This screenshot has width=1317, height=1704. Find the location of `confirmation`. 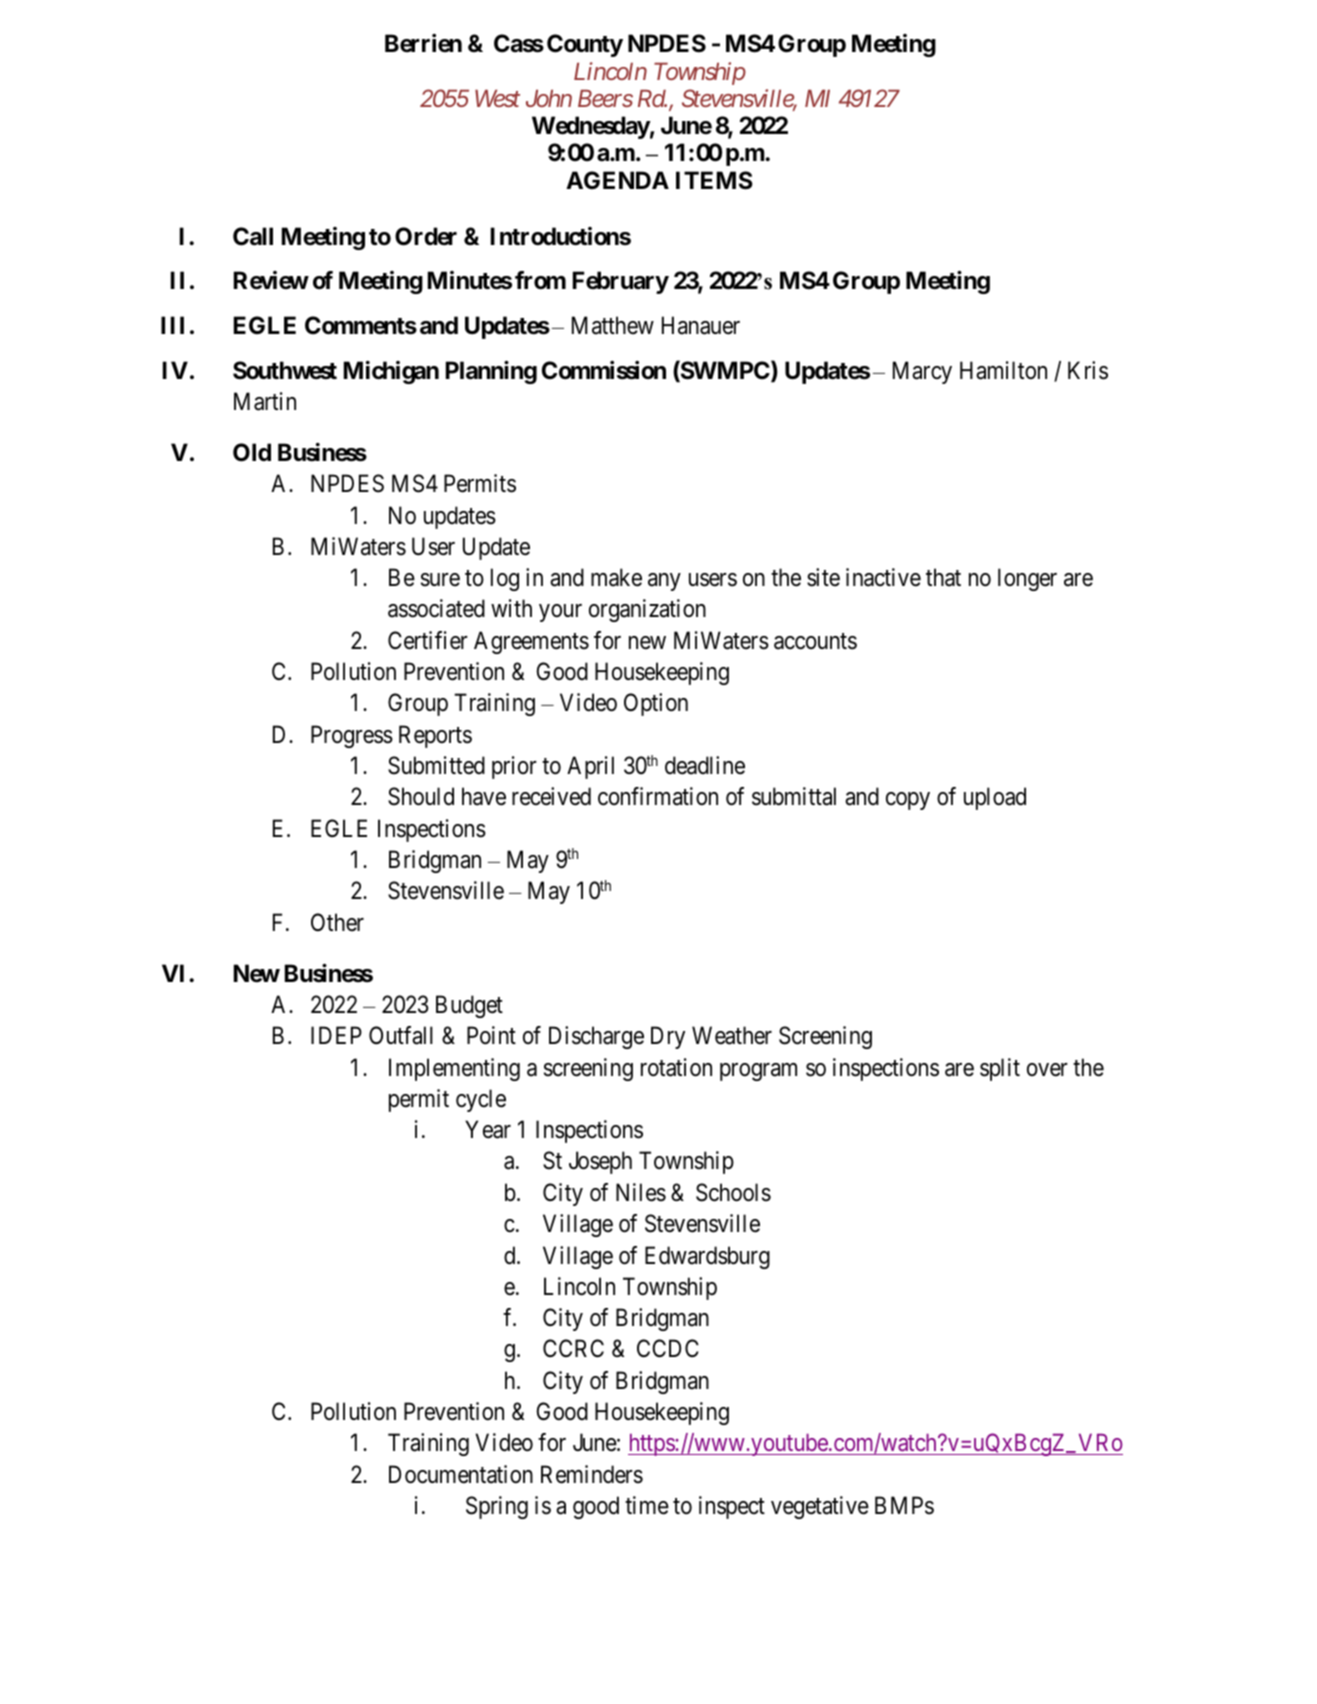

confirmation is located at coordinates (658, 796).
